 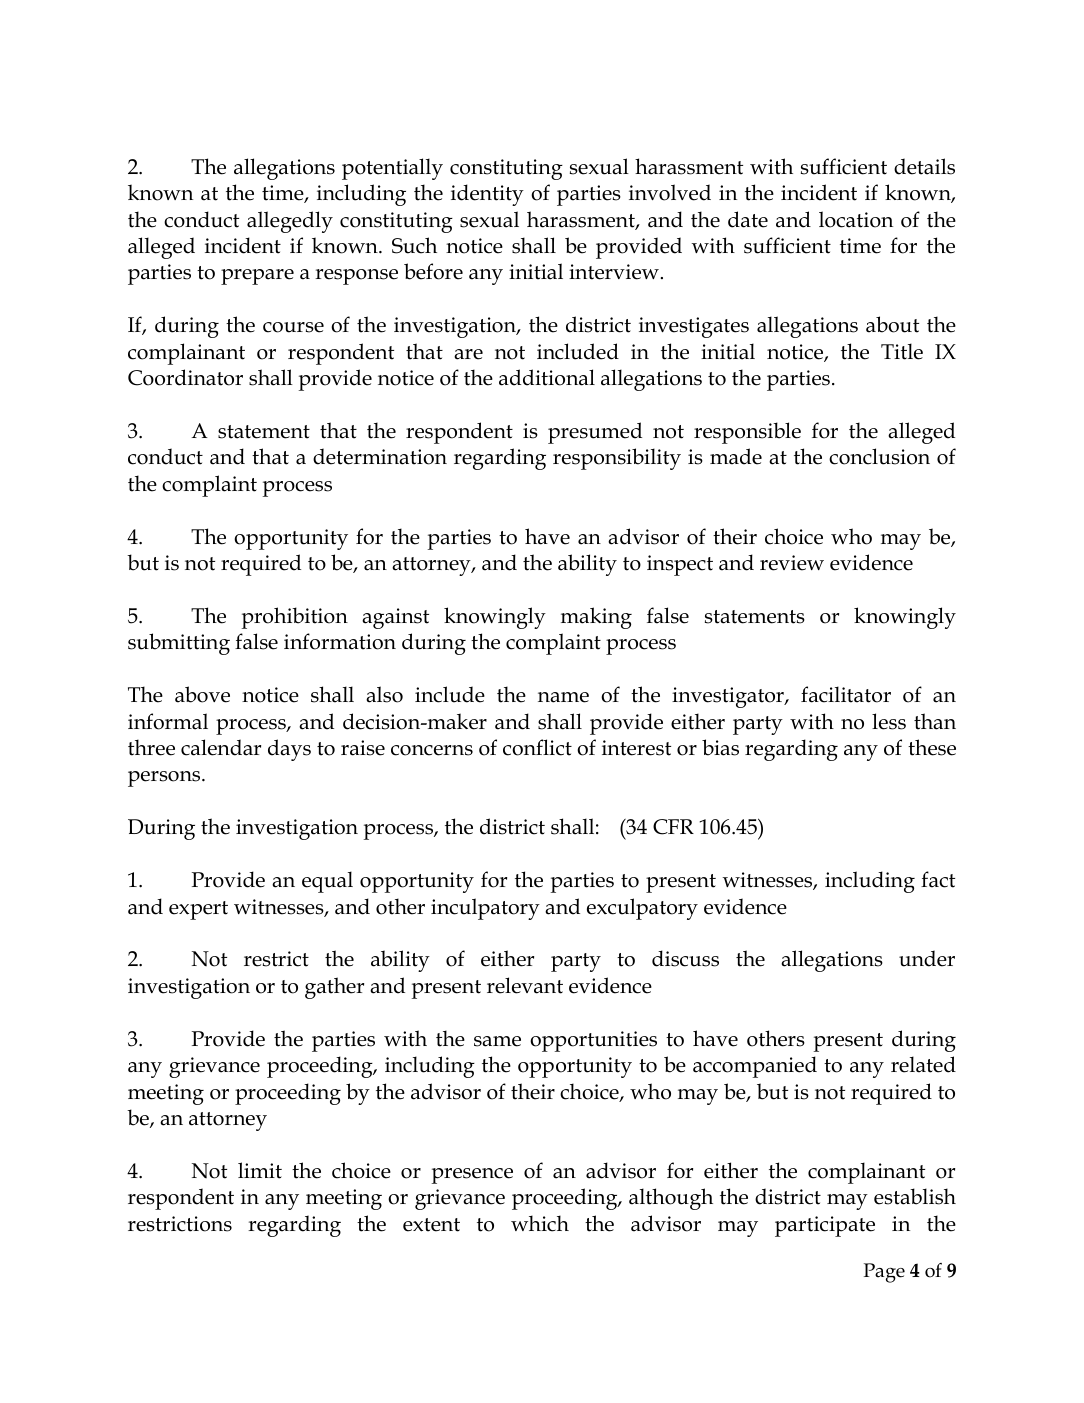 I want to click on facilitator, so click(x=846, y=694).
